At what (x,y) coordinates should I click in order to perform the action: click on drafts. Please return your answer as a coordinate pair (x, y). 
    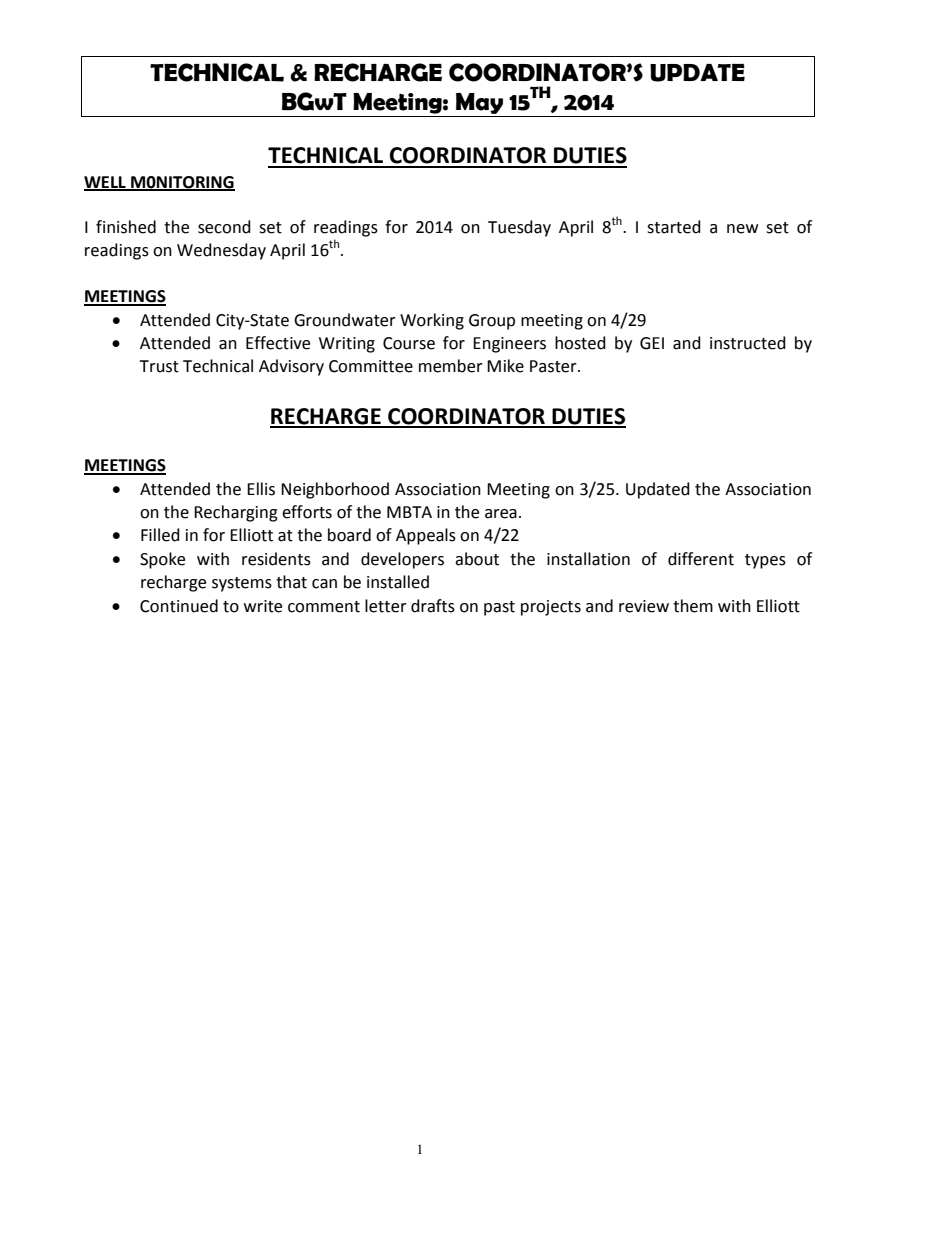
    Looking at the image, I should click on (433, 606).
